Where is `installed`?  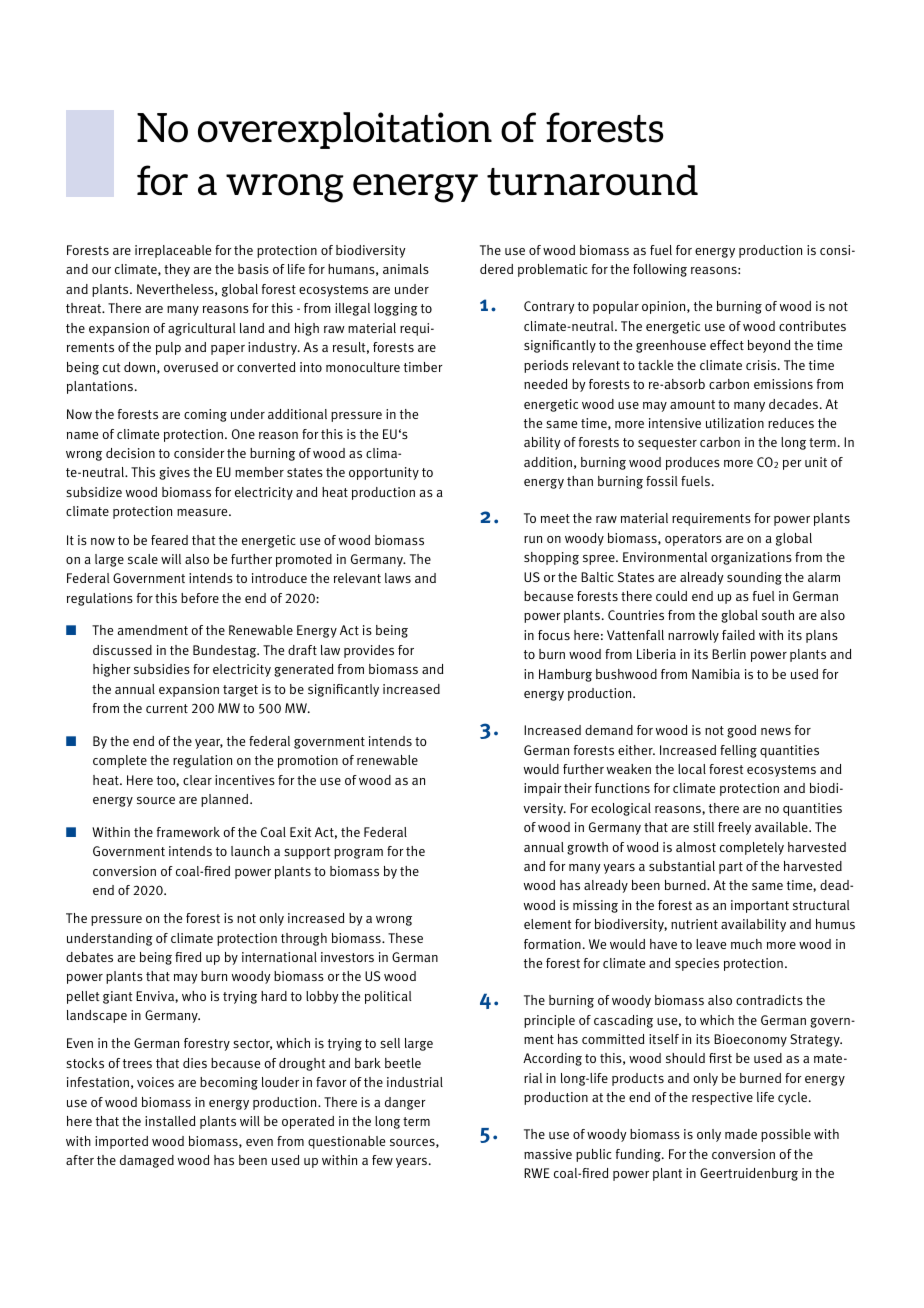 installed is located at coordinates (170, 1121).
